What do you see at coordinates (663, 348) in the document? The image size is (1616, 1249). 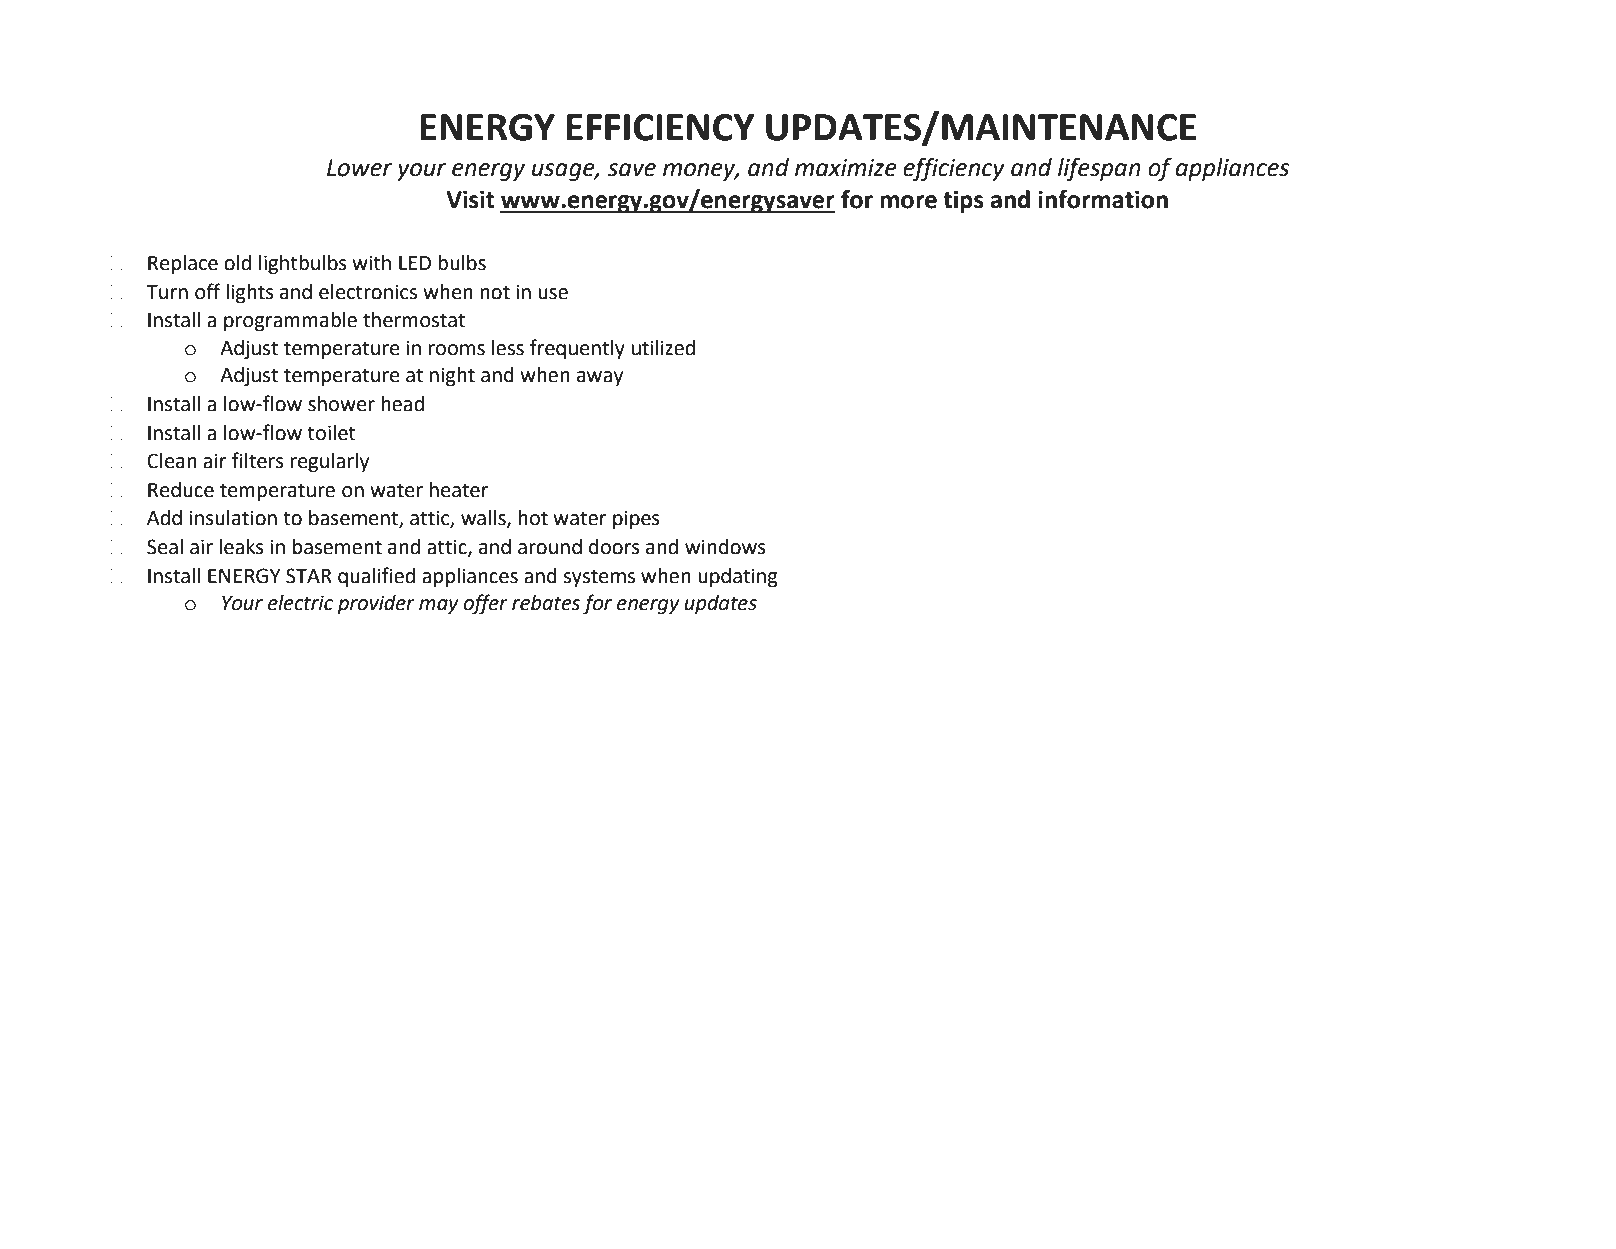 I see `utilized` at bounding box center [663, 348].
